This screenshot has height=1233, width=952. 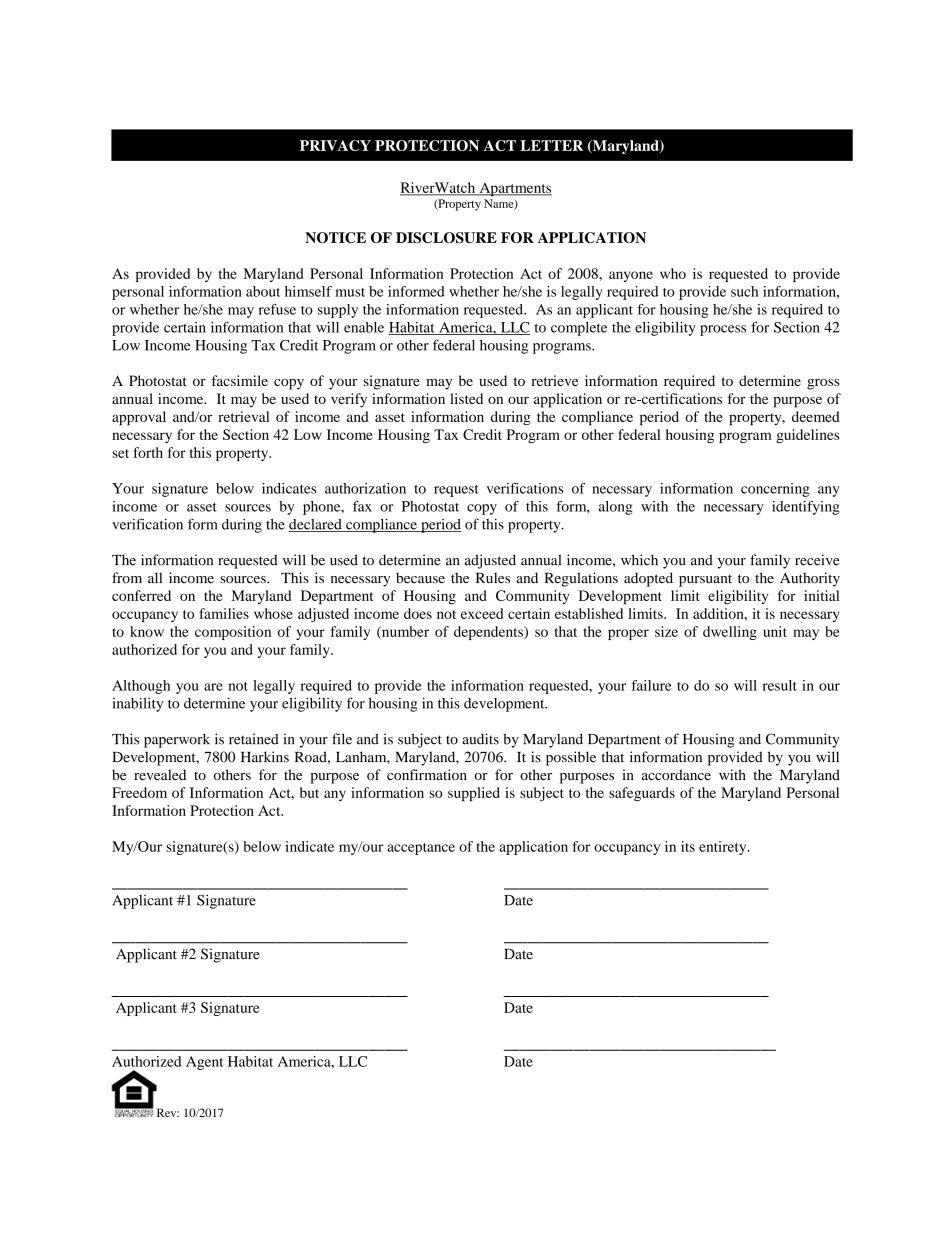 What do you see at coordinates (335, 145) in the screenshot?
I see `PRIVACY` at bounding box center [335, 145].
